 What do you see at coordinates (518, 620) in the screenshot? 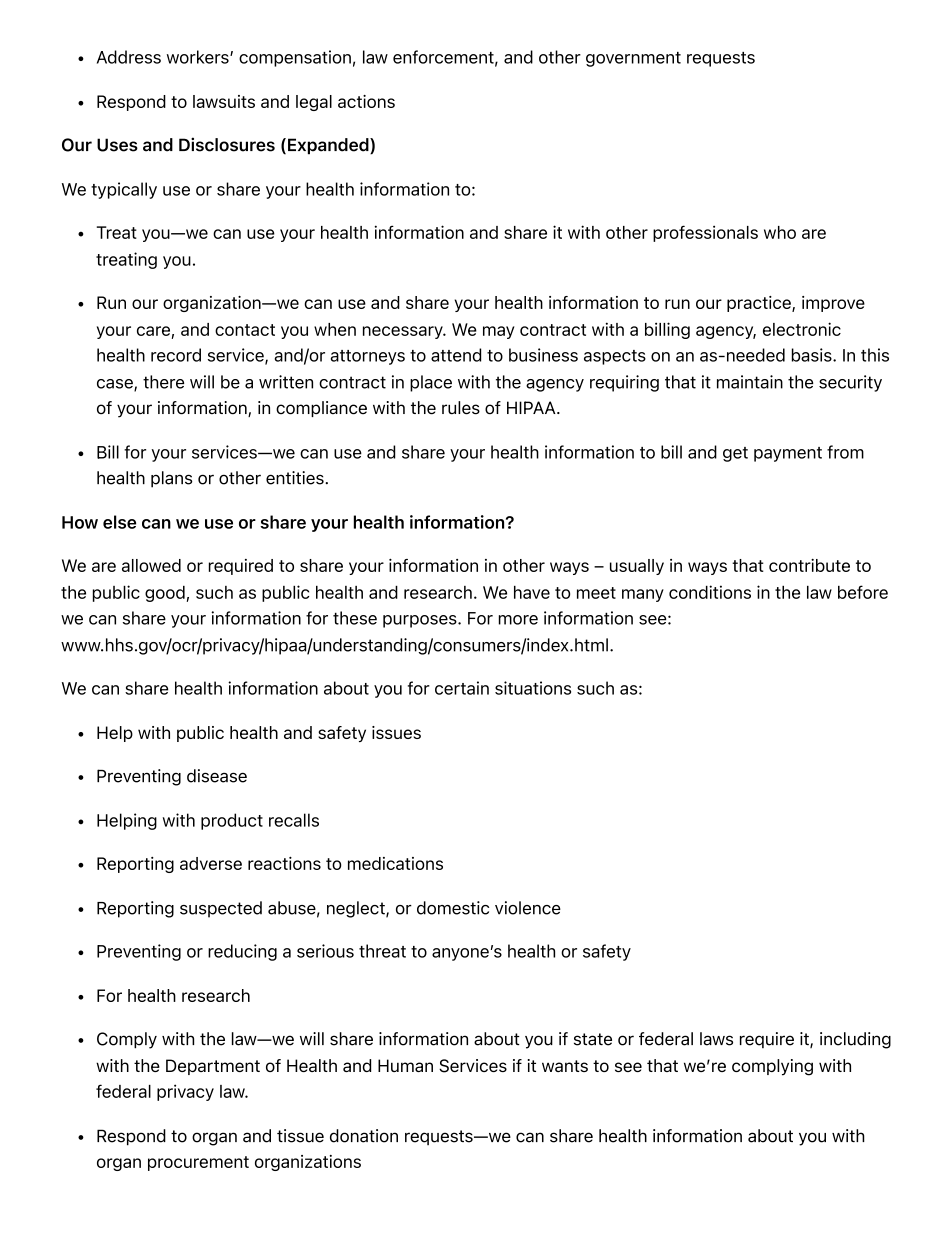
I see `more` at bounding box center [518, 620].
